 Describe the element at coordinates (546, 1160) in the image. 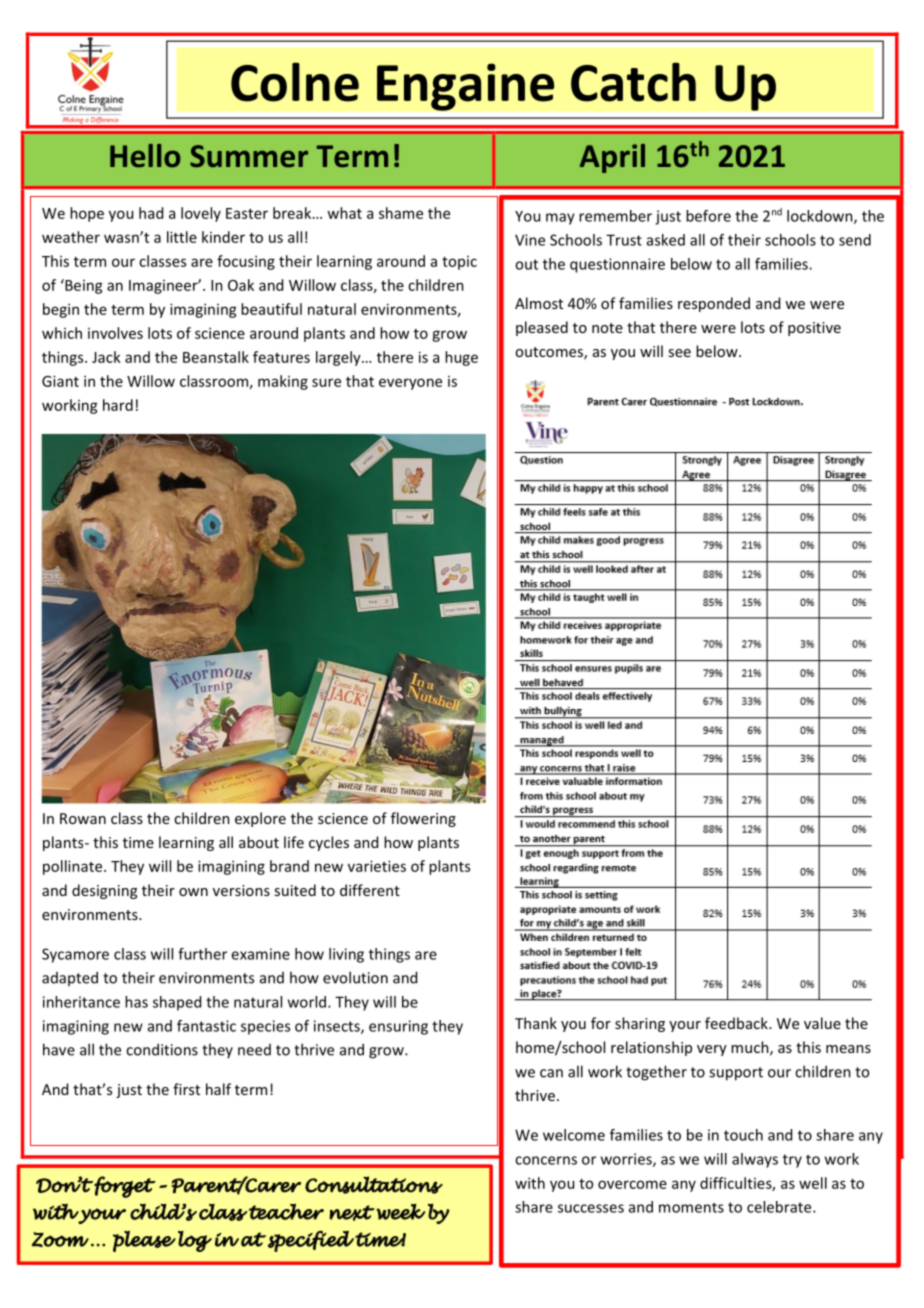

I see `concerns` at that location.
